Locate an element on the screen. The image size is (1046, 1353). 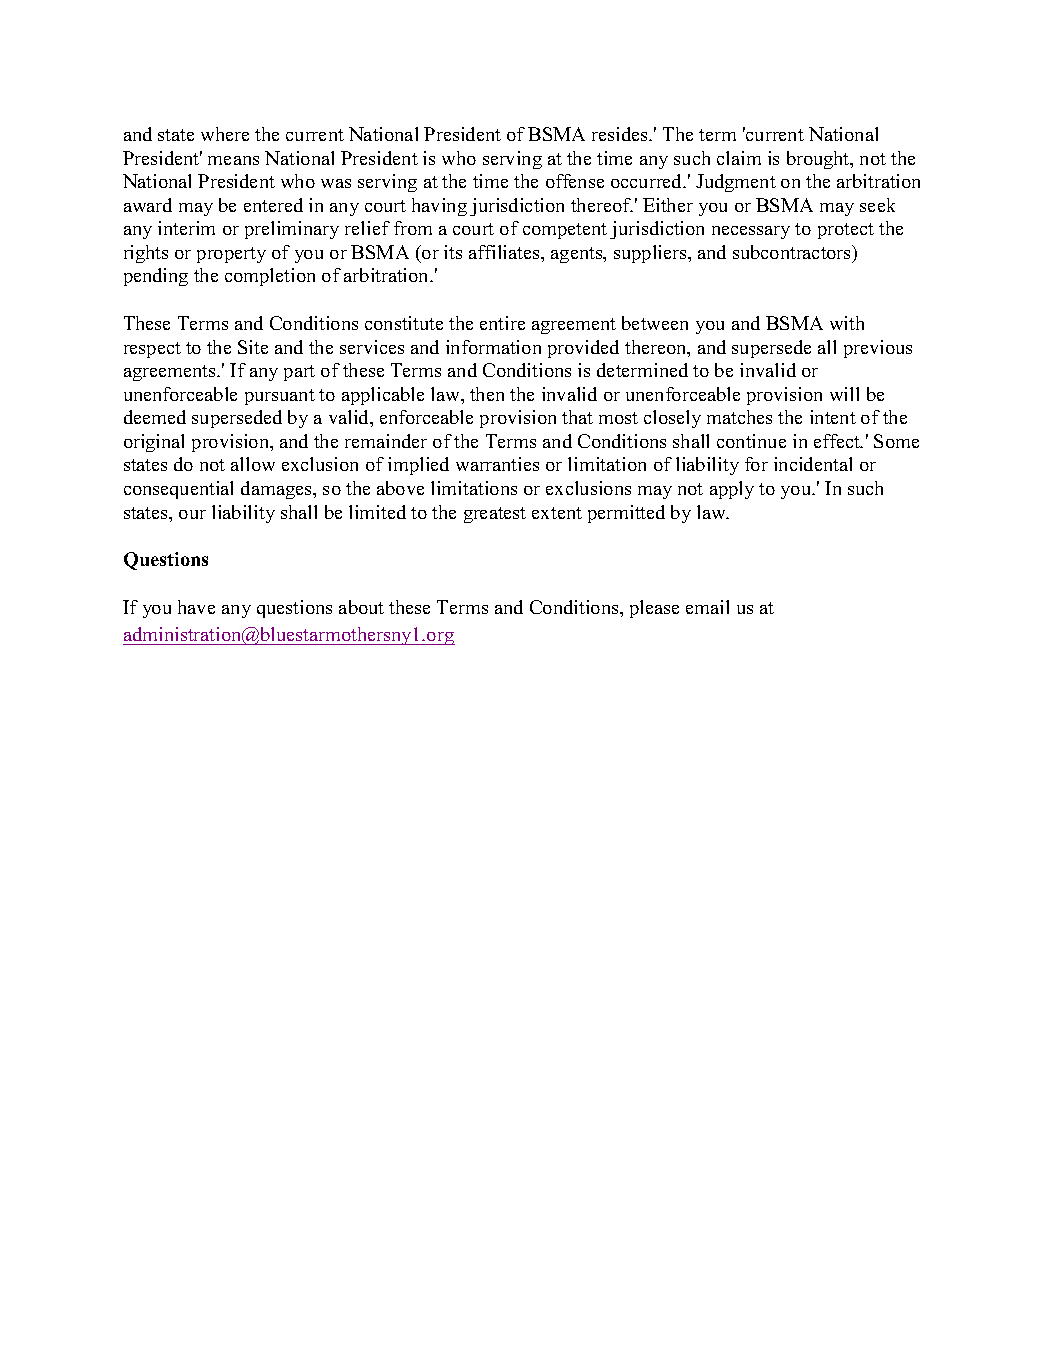
have is located at coordinates (196, 607).
